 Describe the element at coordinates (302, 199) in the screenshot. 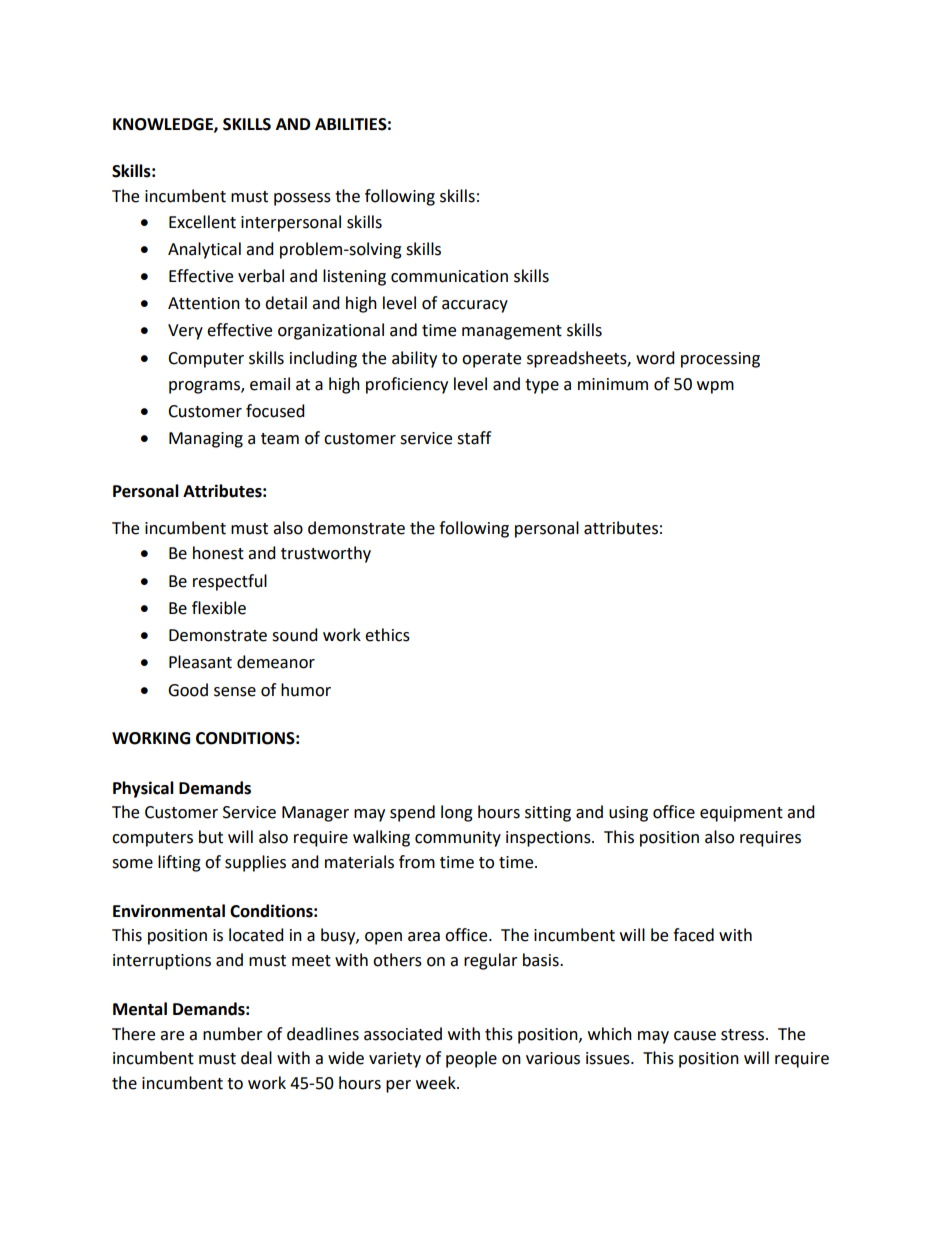

I see `possess` at that location.
